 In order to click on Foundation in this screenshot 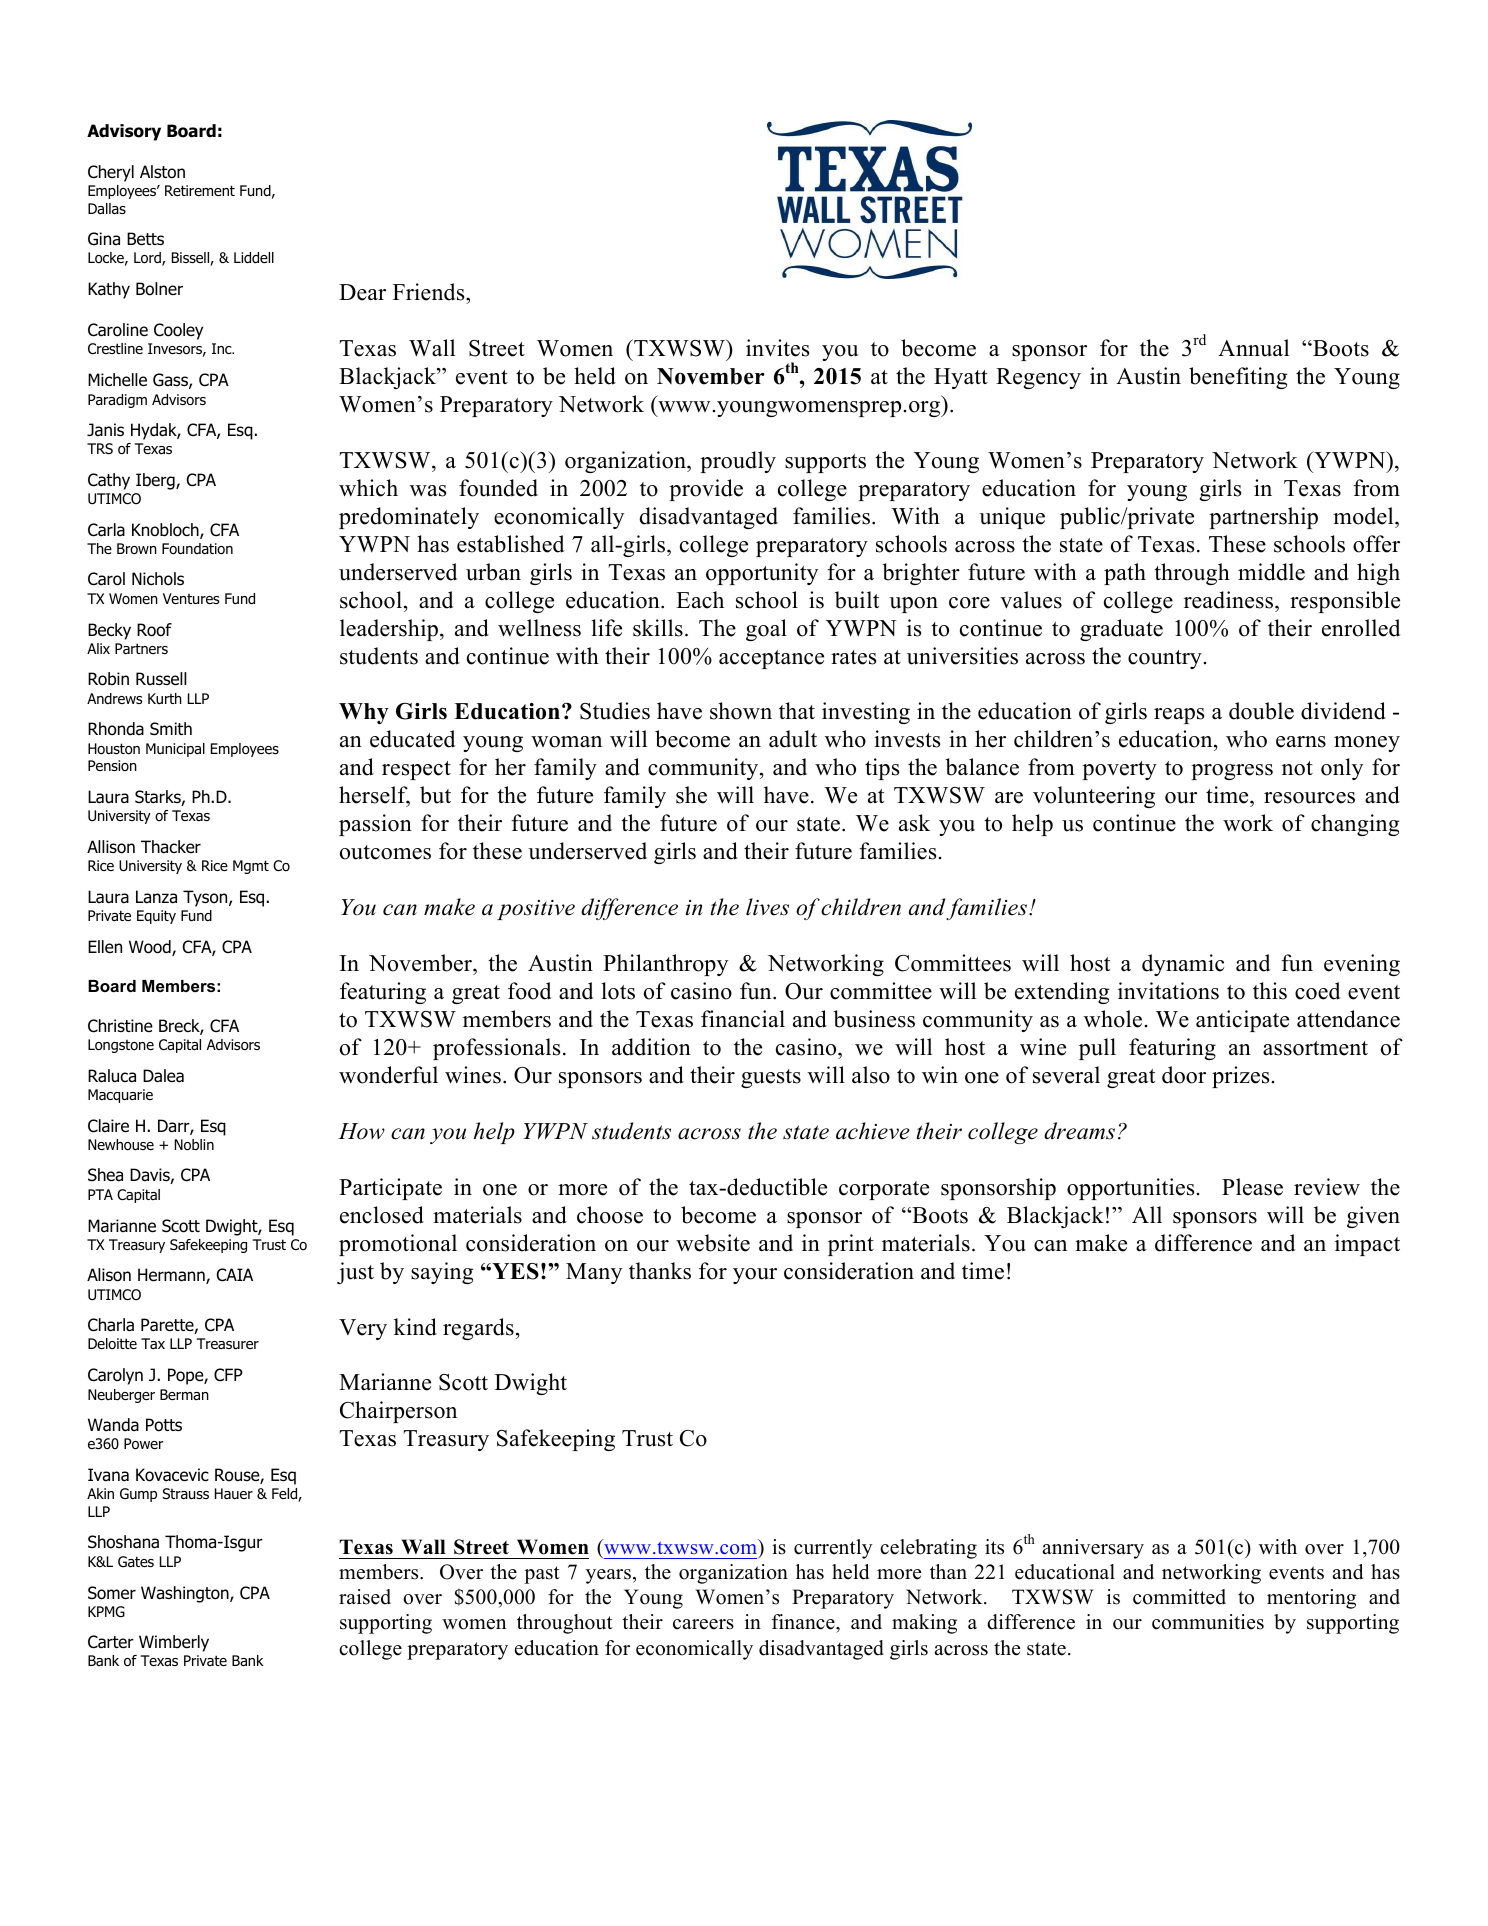, I will do `click(197, 549)`.
